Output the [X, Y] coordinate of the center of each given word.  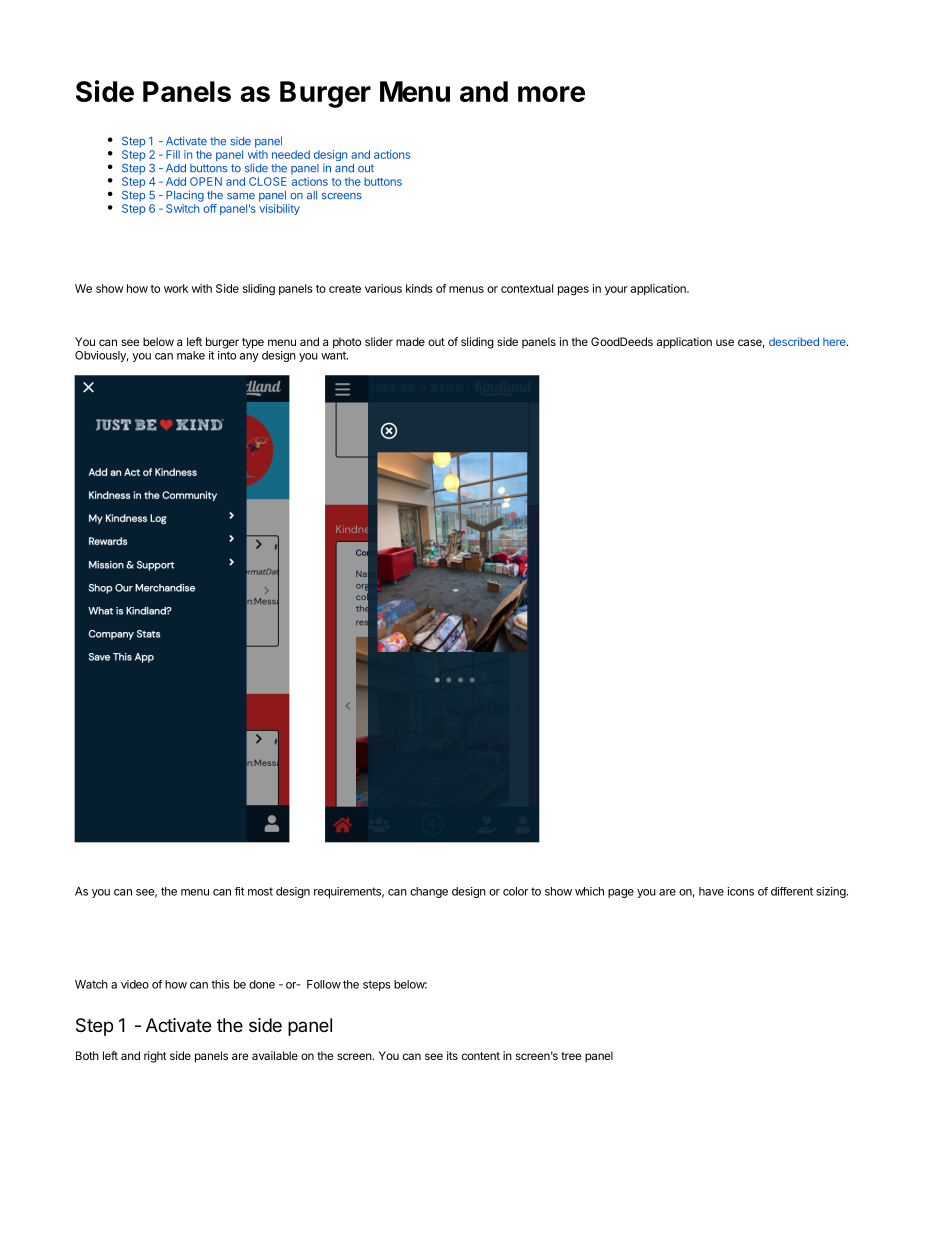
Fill [173, 154]
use [725, 342]
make [191, 355]
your [616, 290]
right [155, 1057]
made [410, 341]
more [551, 94]
